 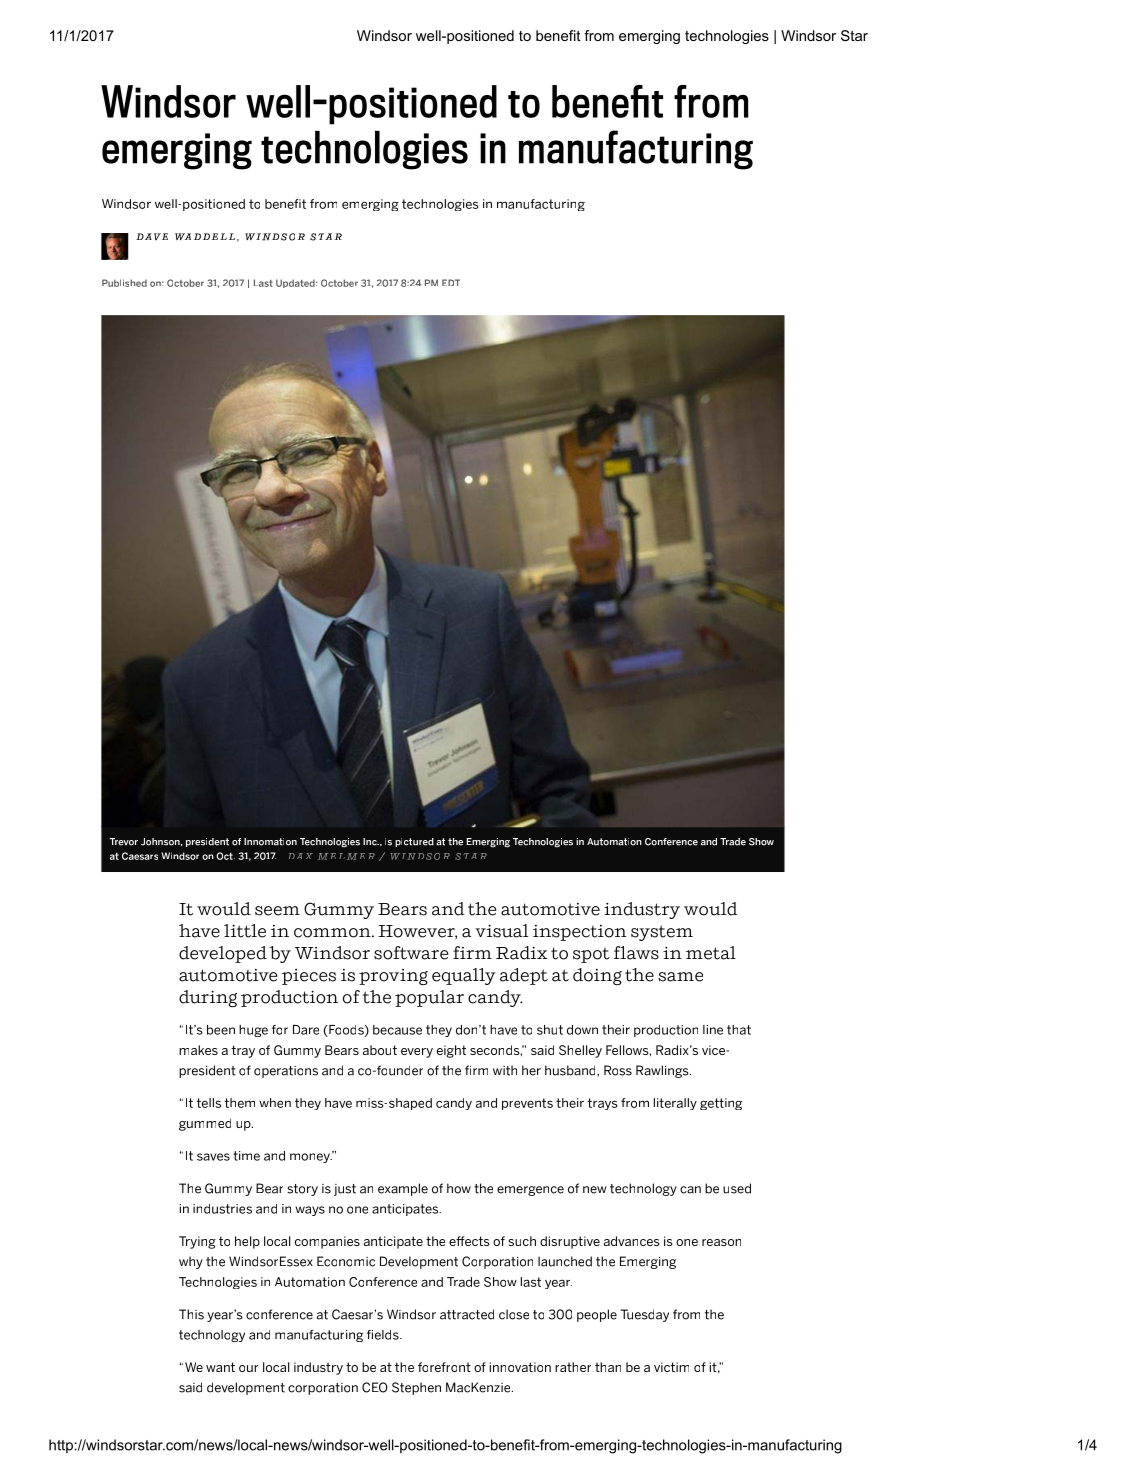 I want to click on EDT, so click(x=451, y=282).
